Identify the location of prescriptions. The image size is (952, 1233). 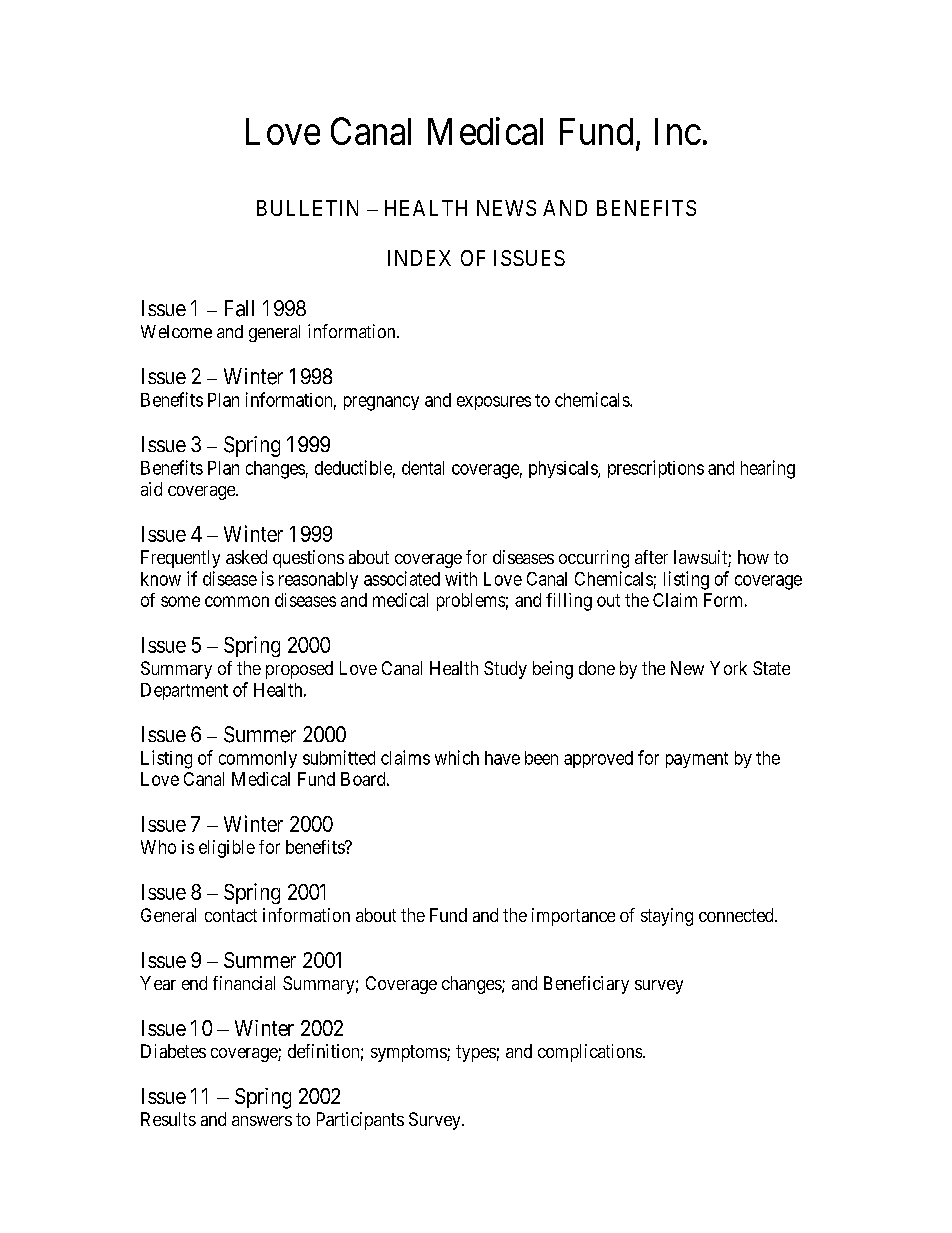
(656, 469).
